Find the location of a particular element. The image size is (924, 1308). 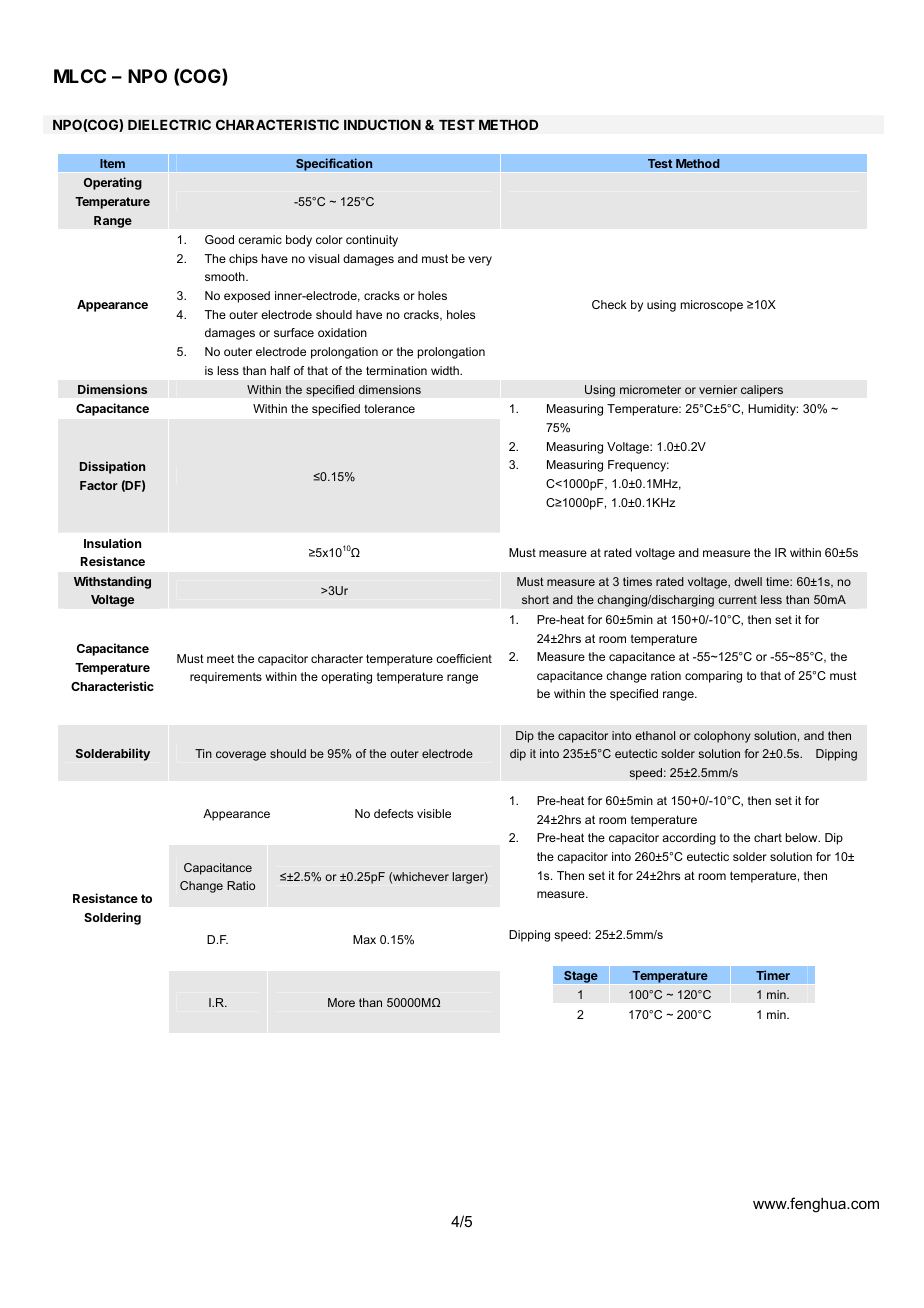

Check is located at coordinates (609, 304).
